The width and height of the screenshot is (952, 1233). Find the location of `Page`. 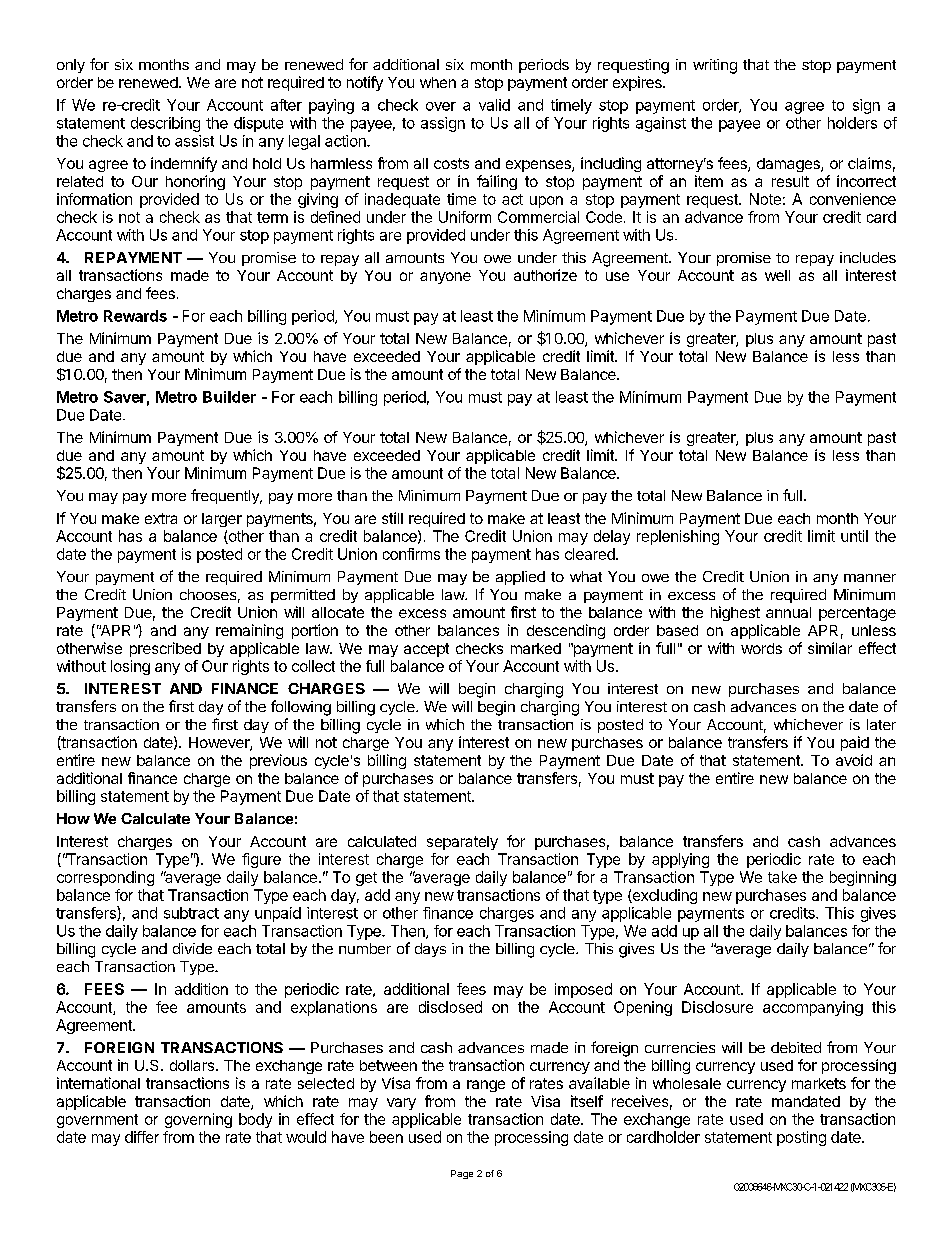

Page is located at coordinates (462, 1174).
